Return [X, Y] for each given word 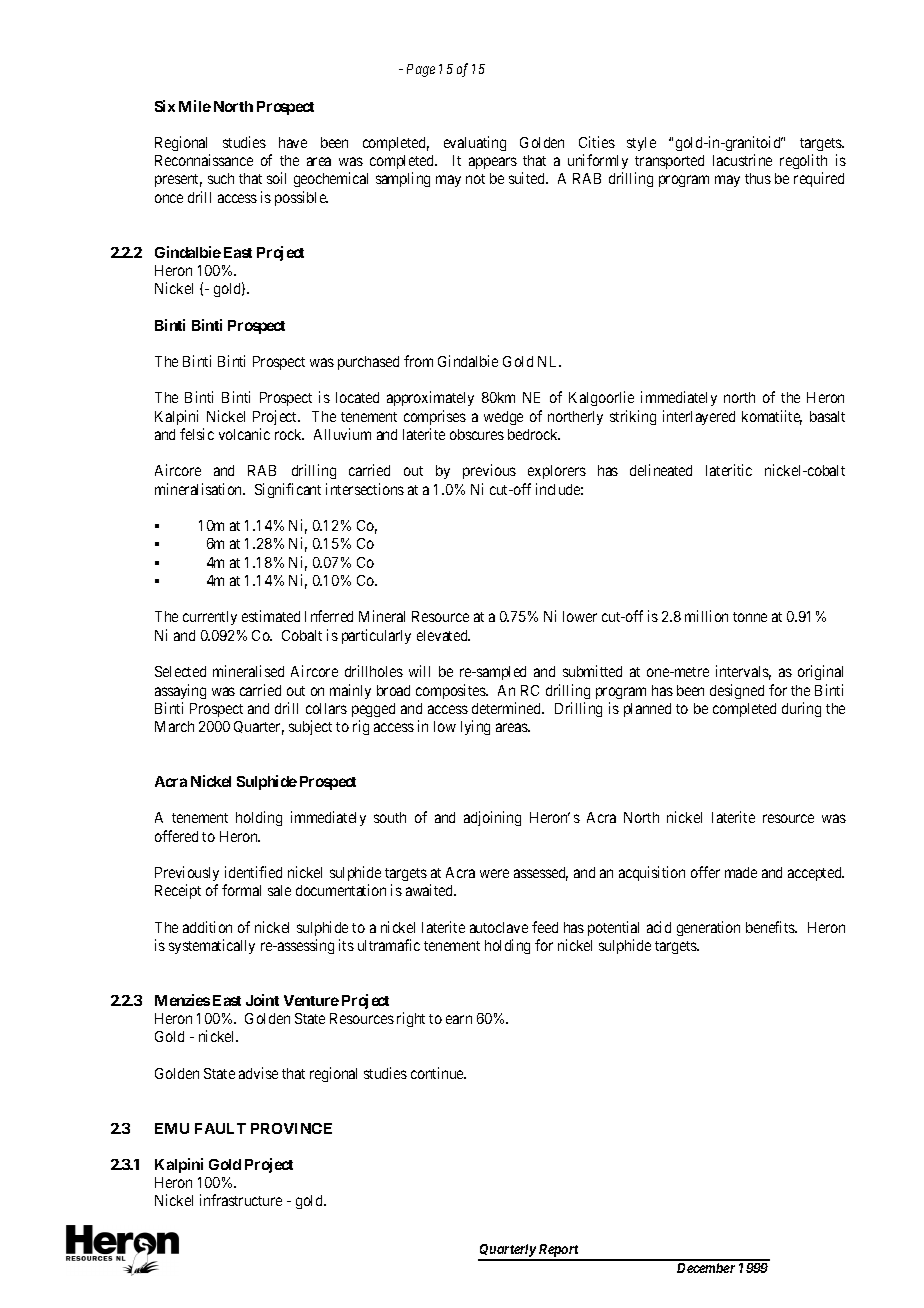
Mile [195, 106]
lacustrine [742, 160]
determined [508, 708]
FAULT [220, 1128]
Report [559, 1252]
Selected [180, 671]
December [706, 1268]
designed [737, 691]
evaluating [475, 143]
